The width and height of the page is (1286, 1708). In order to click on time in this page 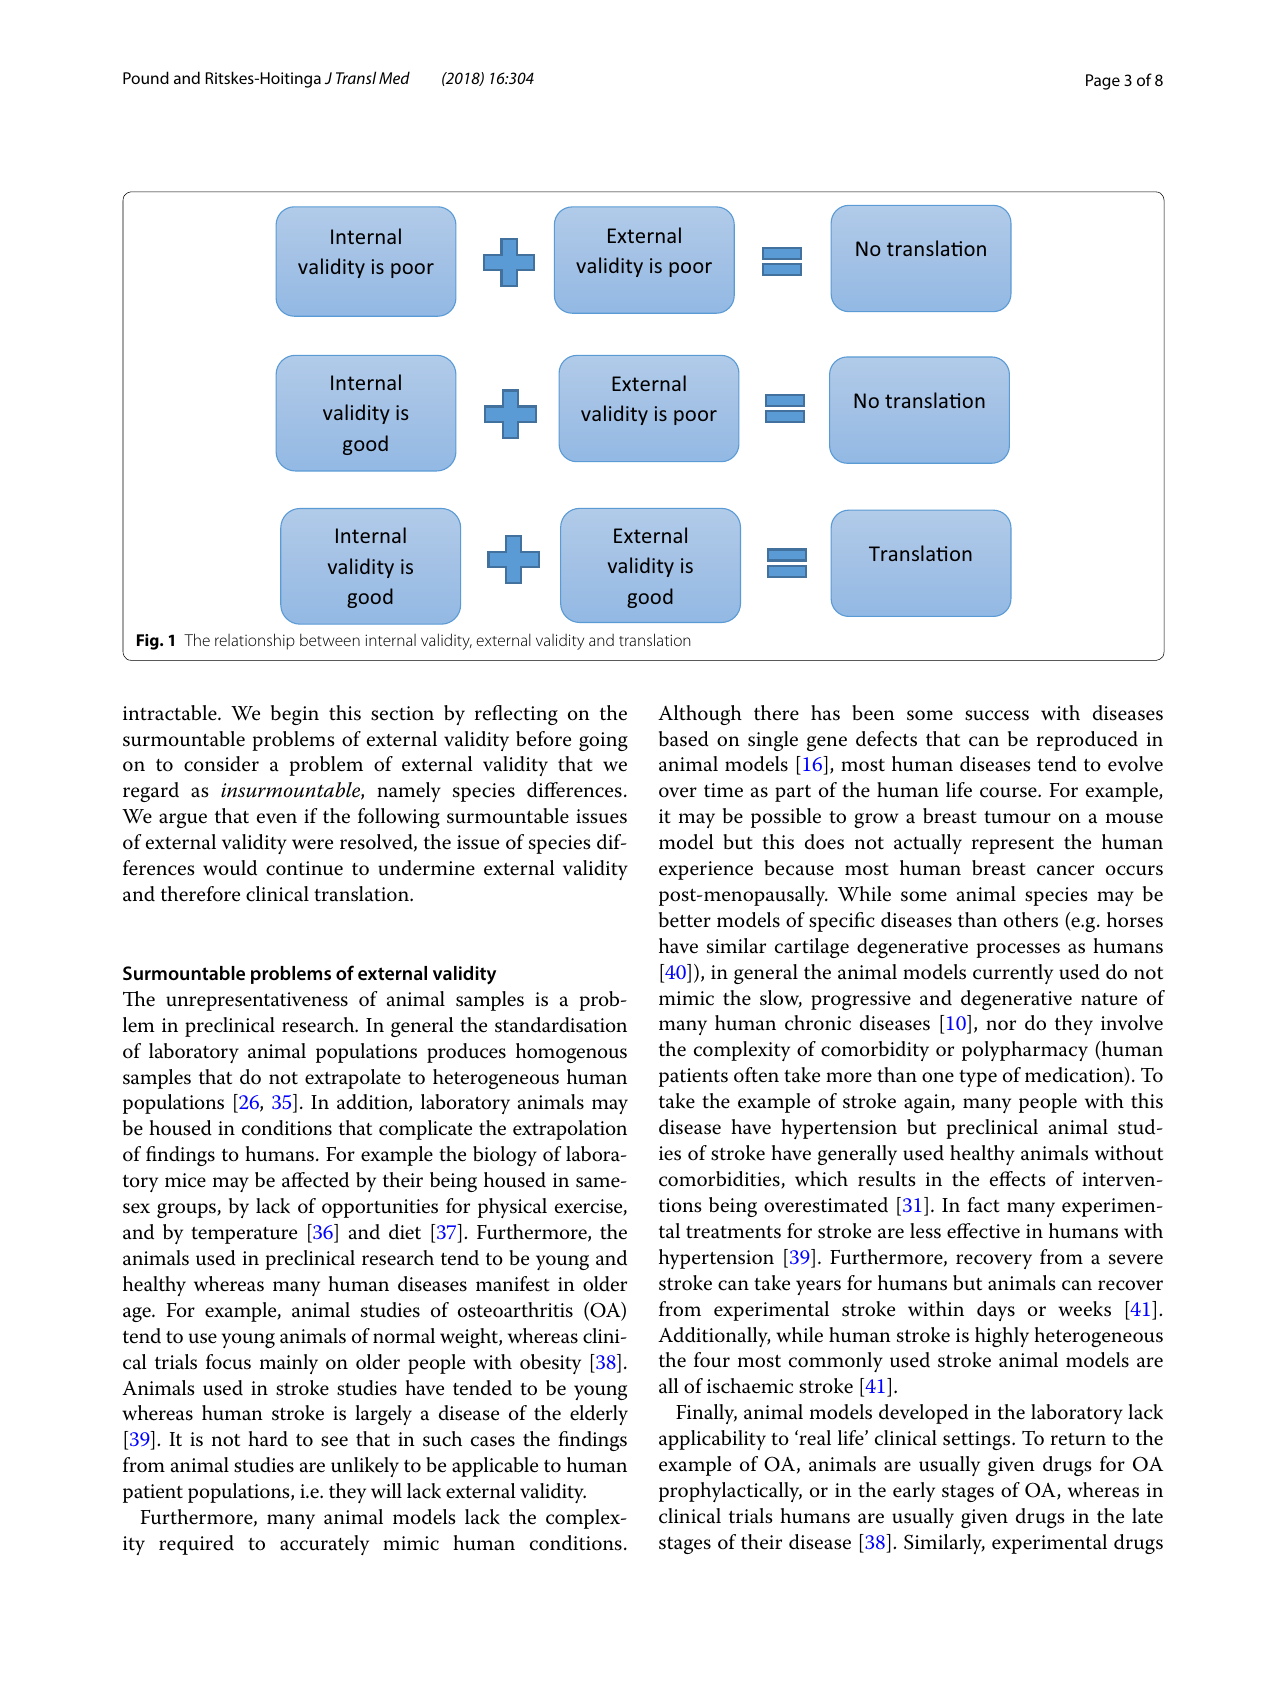, I will do `click(723, 790)`.
